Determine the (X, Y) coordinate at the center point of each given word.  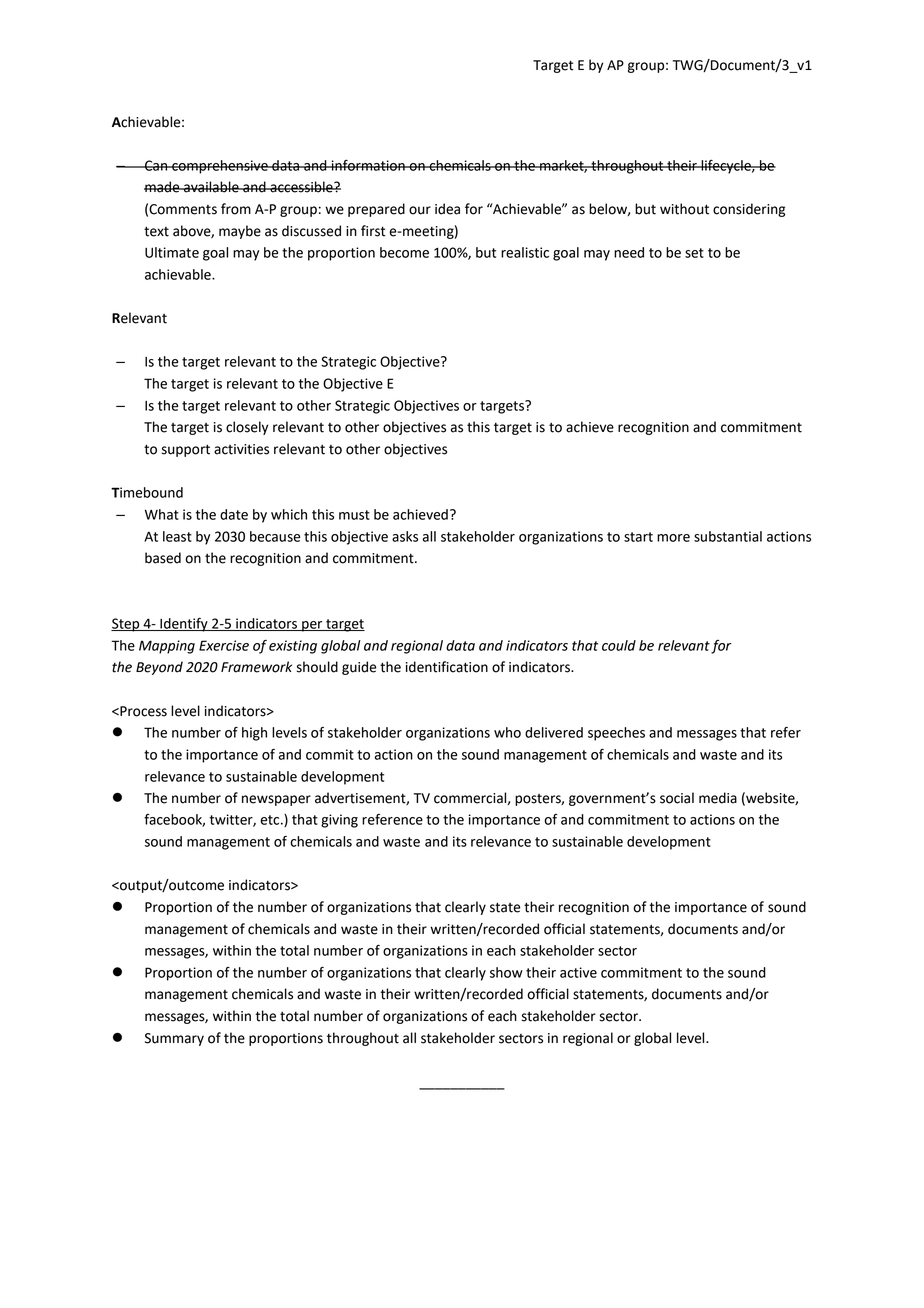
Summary (174, 1039)
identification (447, 667)
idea (447, 209)
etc (271, 820)
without (684, 209)
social (677, 798)
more (673, 538)
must (354, 515)
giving (339, 821)
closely (247, 428)
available (211, 187)
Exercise (224, 645)
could (619, 645)
